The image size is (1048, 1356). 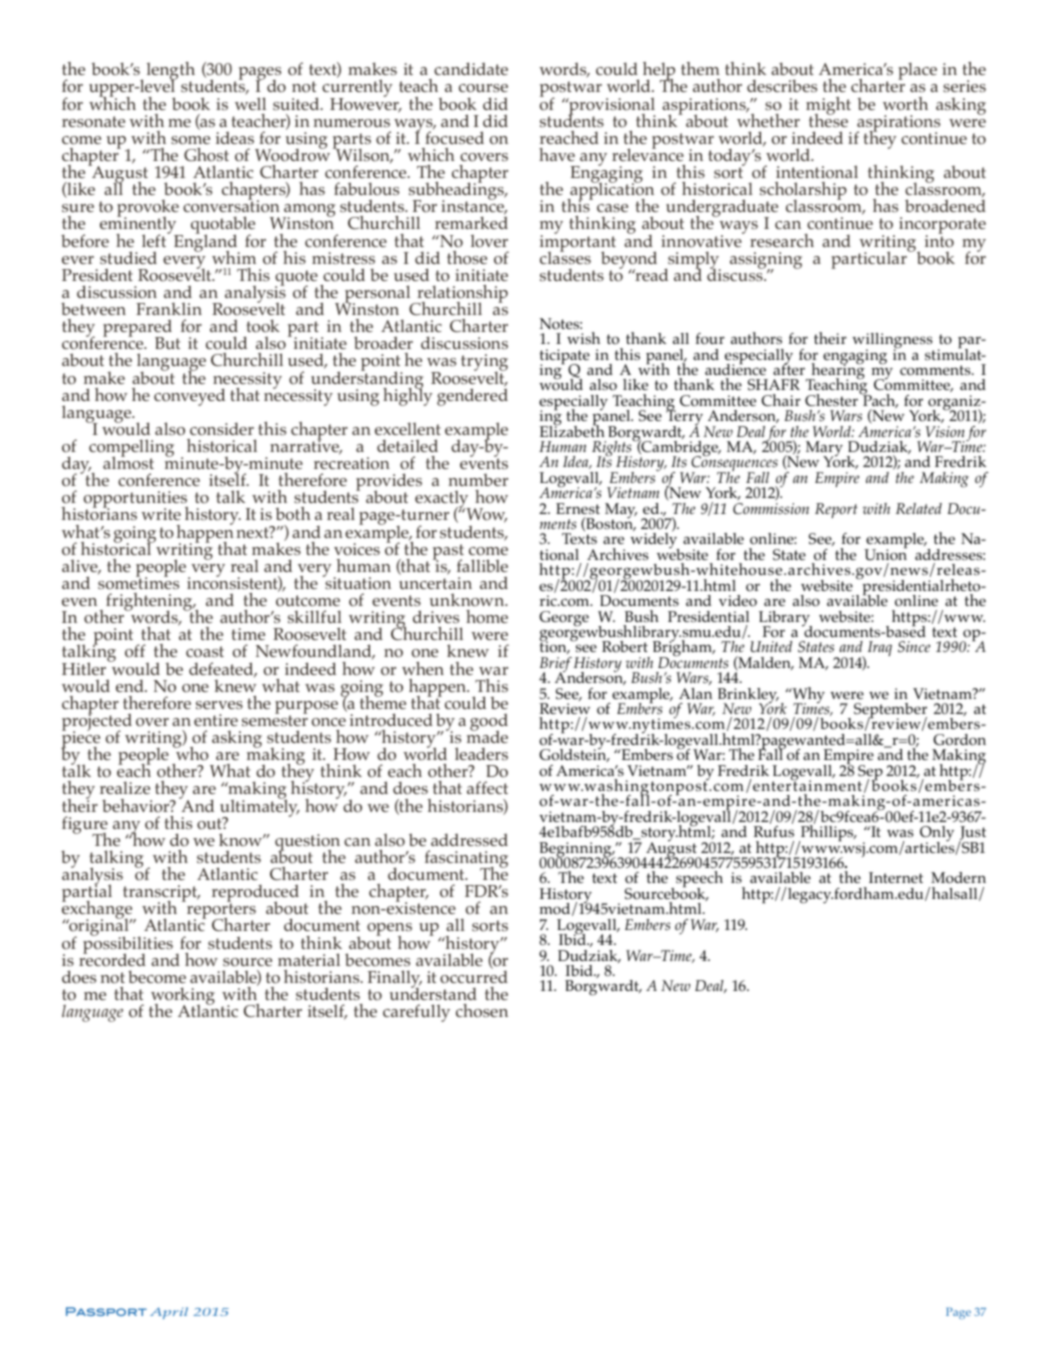 I want to click on Brief, so click(x=556, y=666).
